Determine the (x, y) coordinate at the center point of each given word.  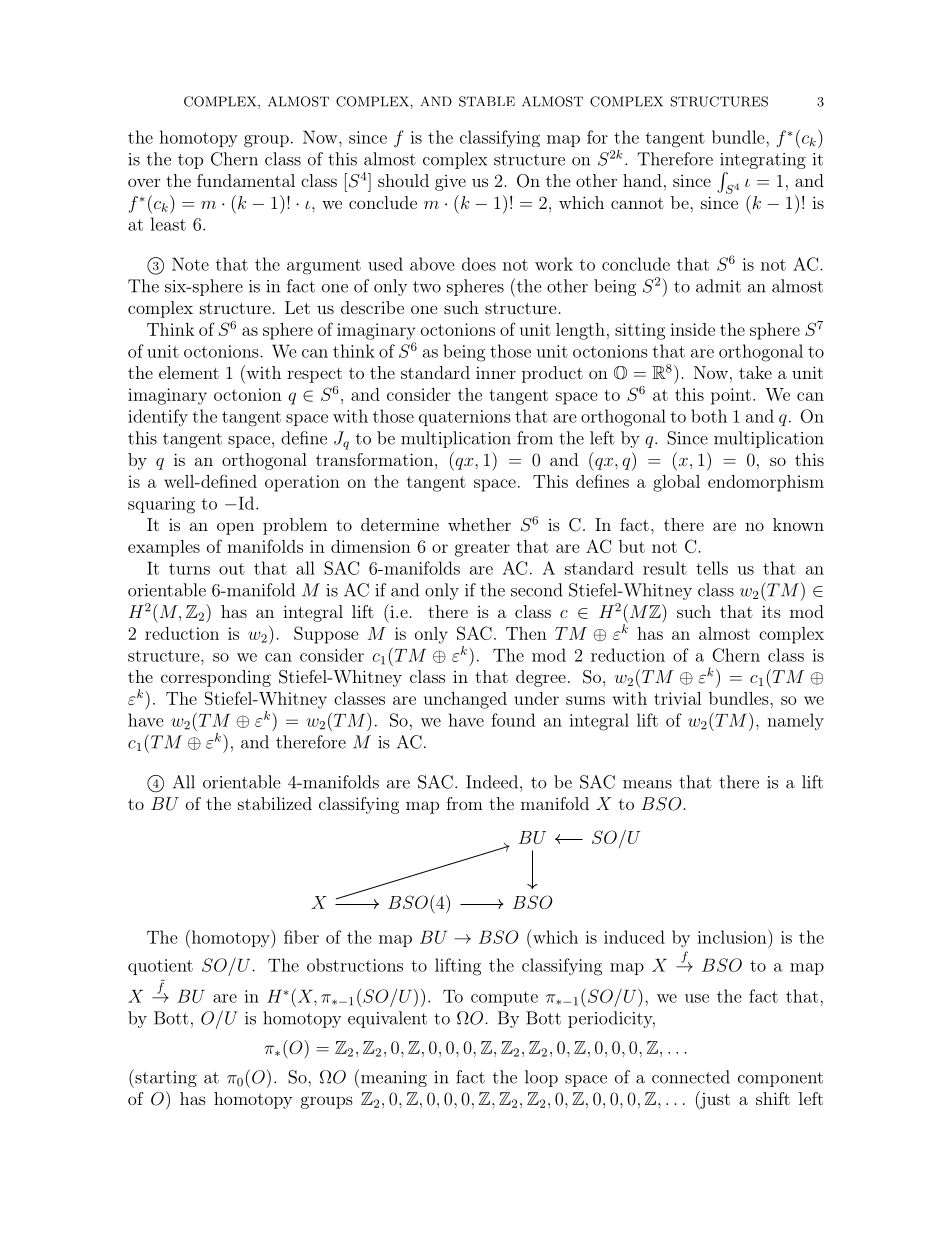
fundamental (246, 180)
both (709, 416)
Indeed (492, 782)
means (647, 784)
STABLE (487, 101)
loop (541, 1078)
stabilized (275, 803)
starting (165, 1078)
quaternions (465, 418)
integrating (763, 161)
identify (158, 418)
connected (691, 1077)
